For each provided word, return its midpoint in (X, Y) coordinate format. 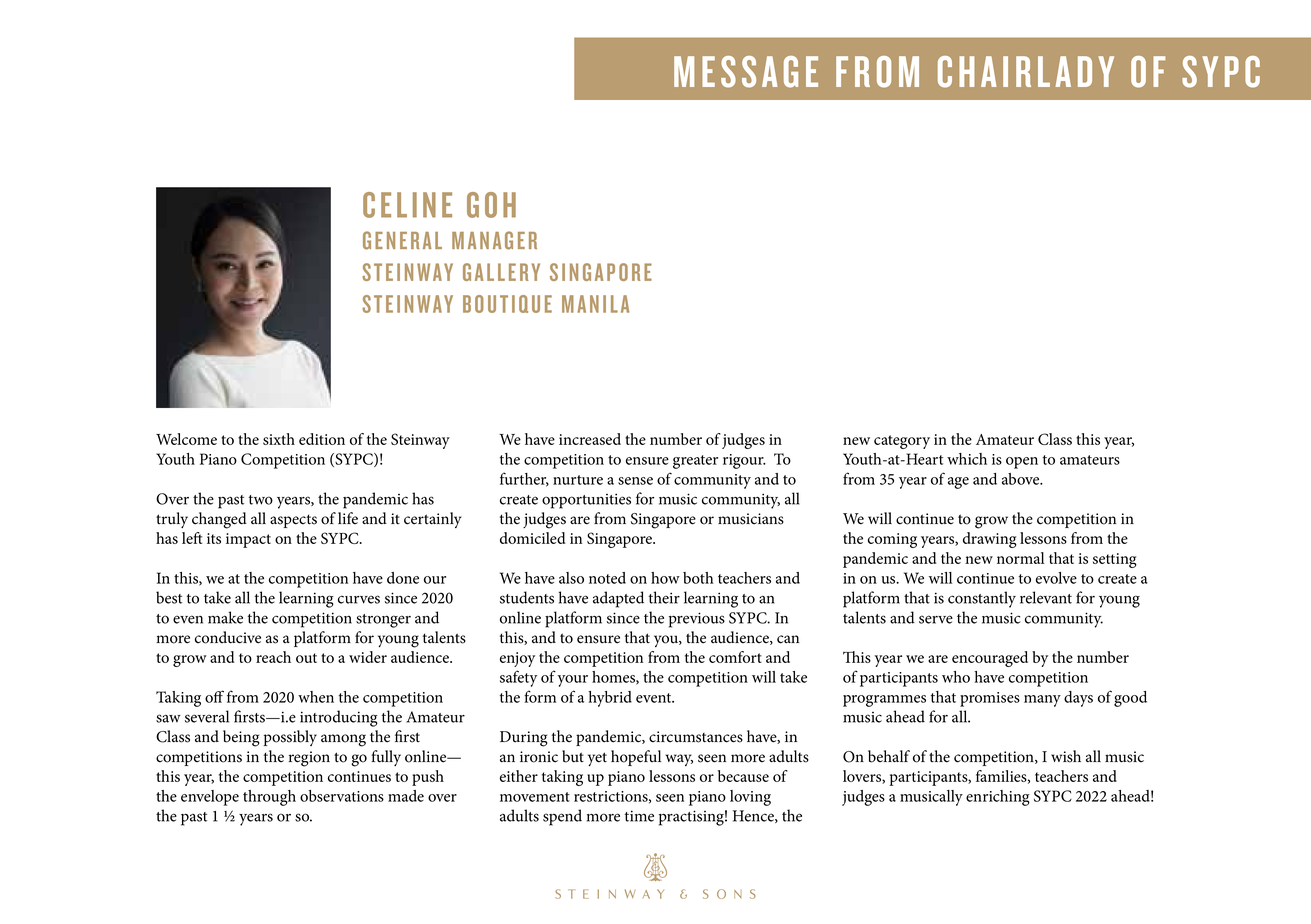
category (902, 442)
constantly (982, 599)
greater (695, 462)
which (967, 459)
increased (590, 439)
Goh (491, 205)
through (269, 798)
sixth (279, 439)
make (225, 617)
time (639, 816)
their (664, 597)
